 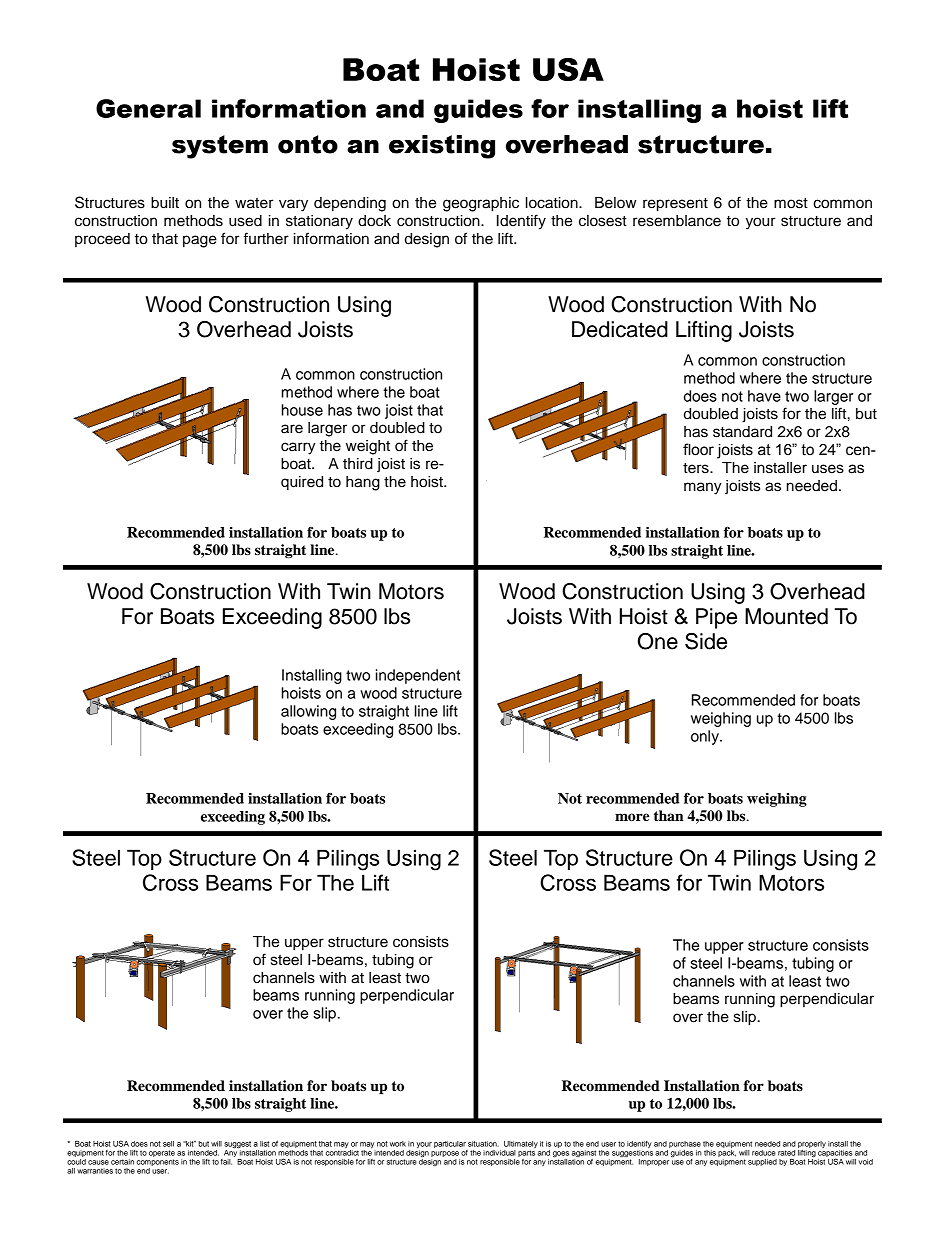 I want to click on existing, so click(x=442, y=147).
